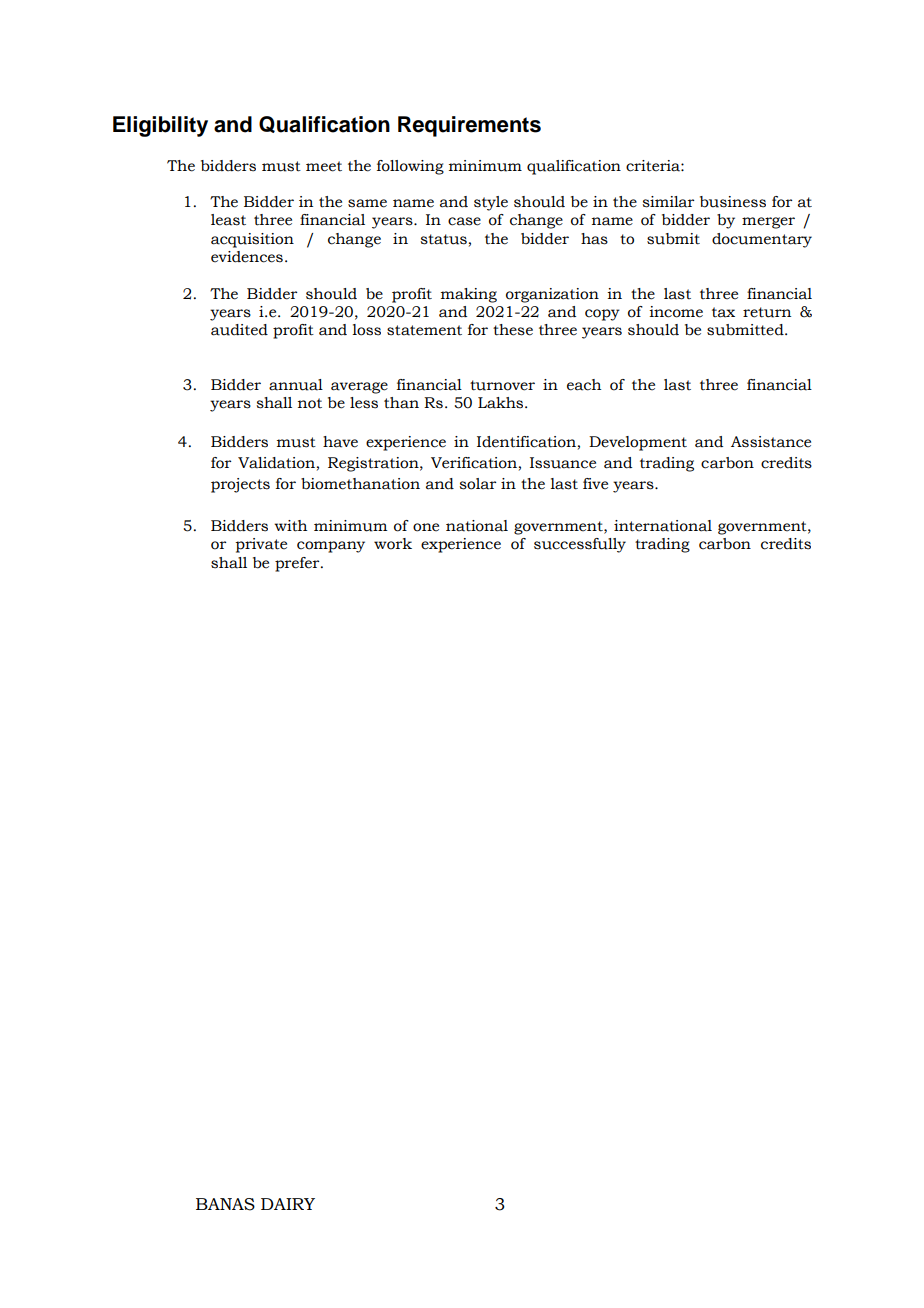 The height and width of the screenshot is (1308, 924). I want to click on Requirements, so click(469, 126).
